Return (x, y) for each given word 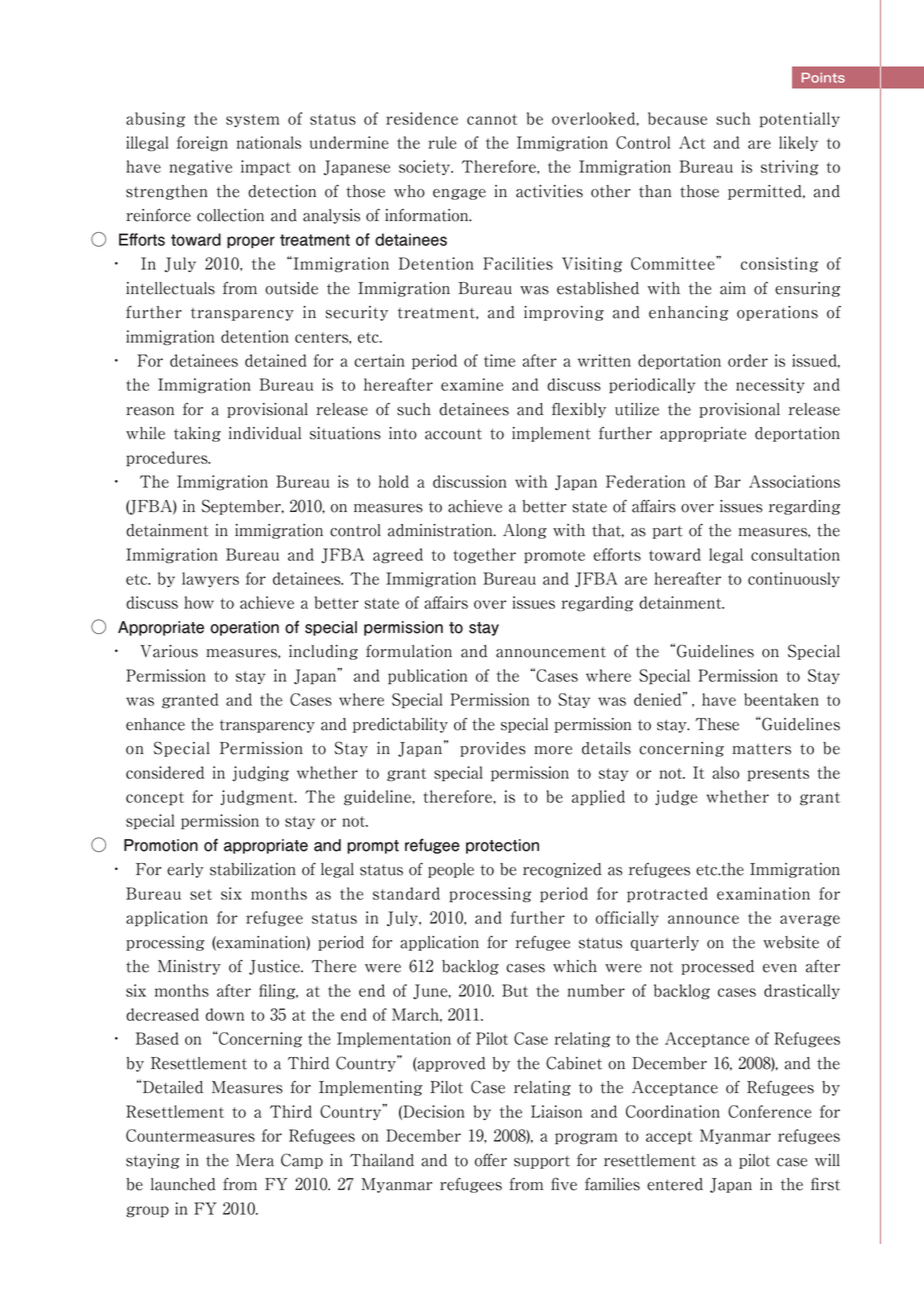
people (451, 870)
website (791, 942)
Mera (255, 1160)
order (748, 360)
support (542, 1162)
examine (472, 384)
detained (276, 360)
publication (428, 677)
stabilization (253, 869)
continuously (794, 579)
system (253, 120)
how (199, 602)
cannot (492, 119)
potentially (800, 120)
